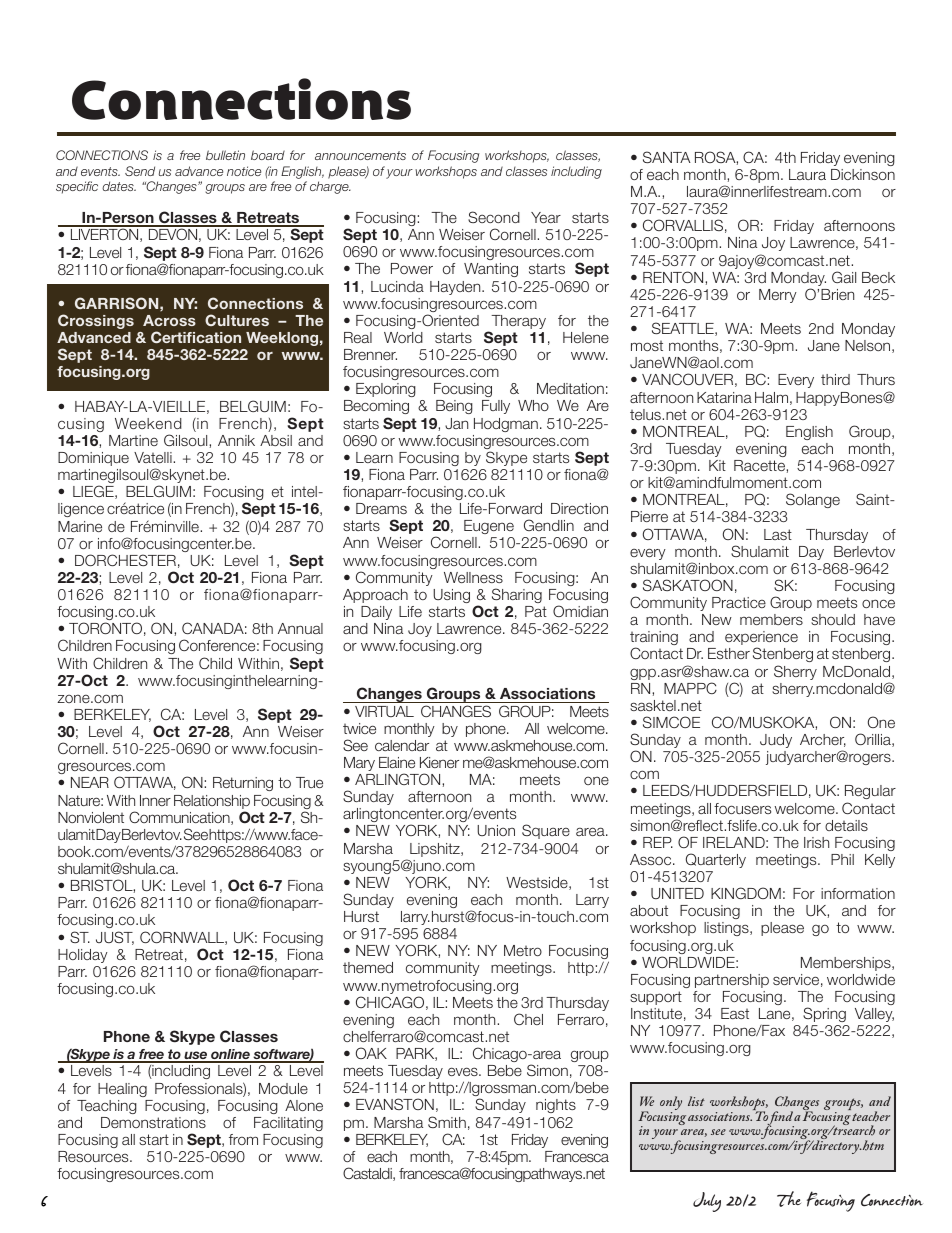 This screenshot has height=1233, width=952. I want to click on Relationship, so click(212, 802).
